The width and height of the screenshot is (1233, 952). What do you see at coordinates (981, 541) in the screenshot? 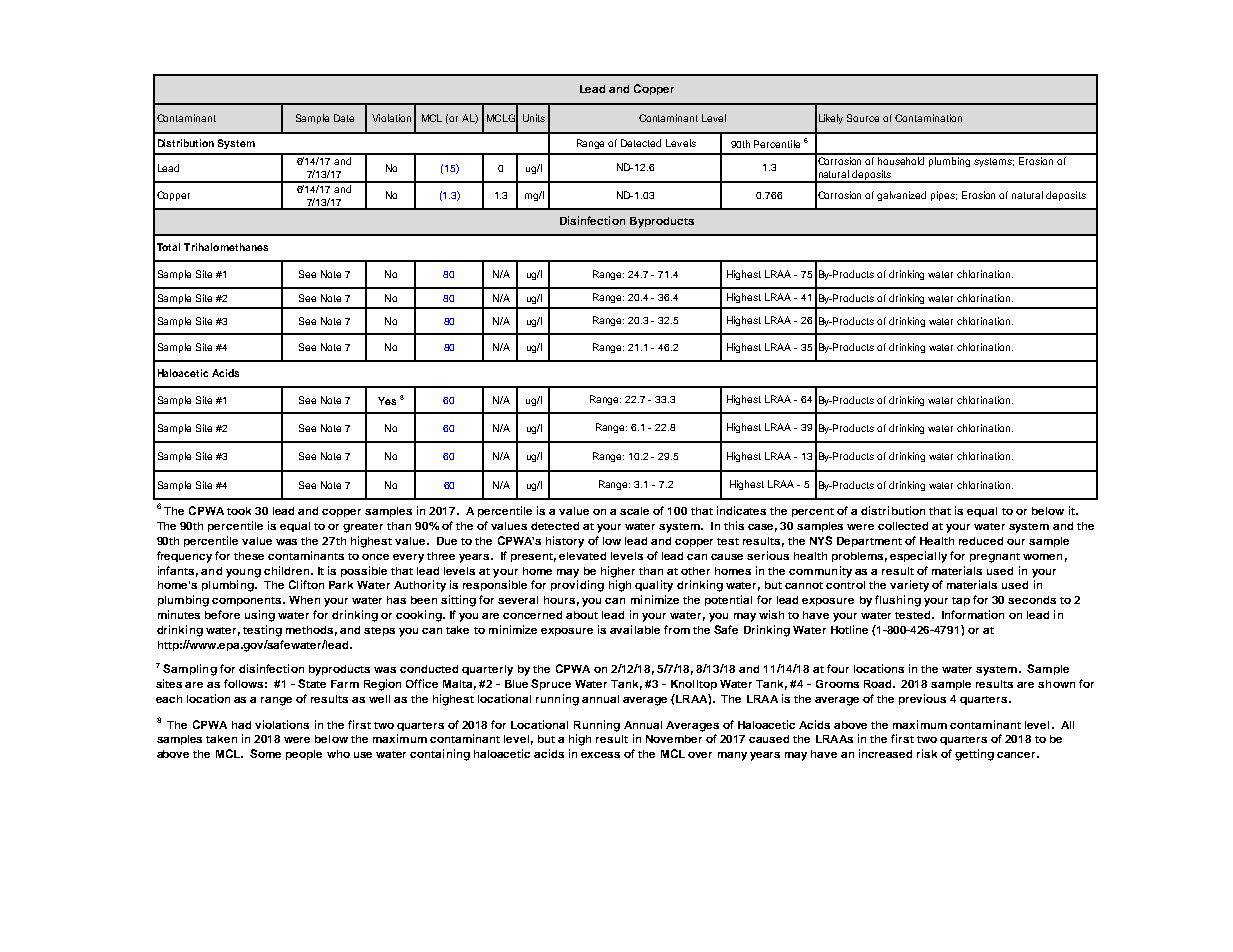
I see `reduced` at bounding box center [981, 541].
